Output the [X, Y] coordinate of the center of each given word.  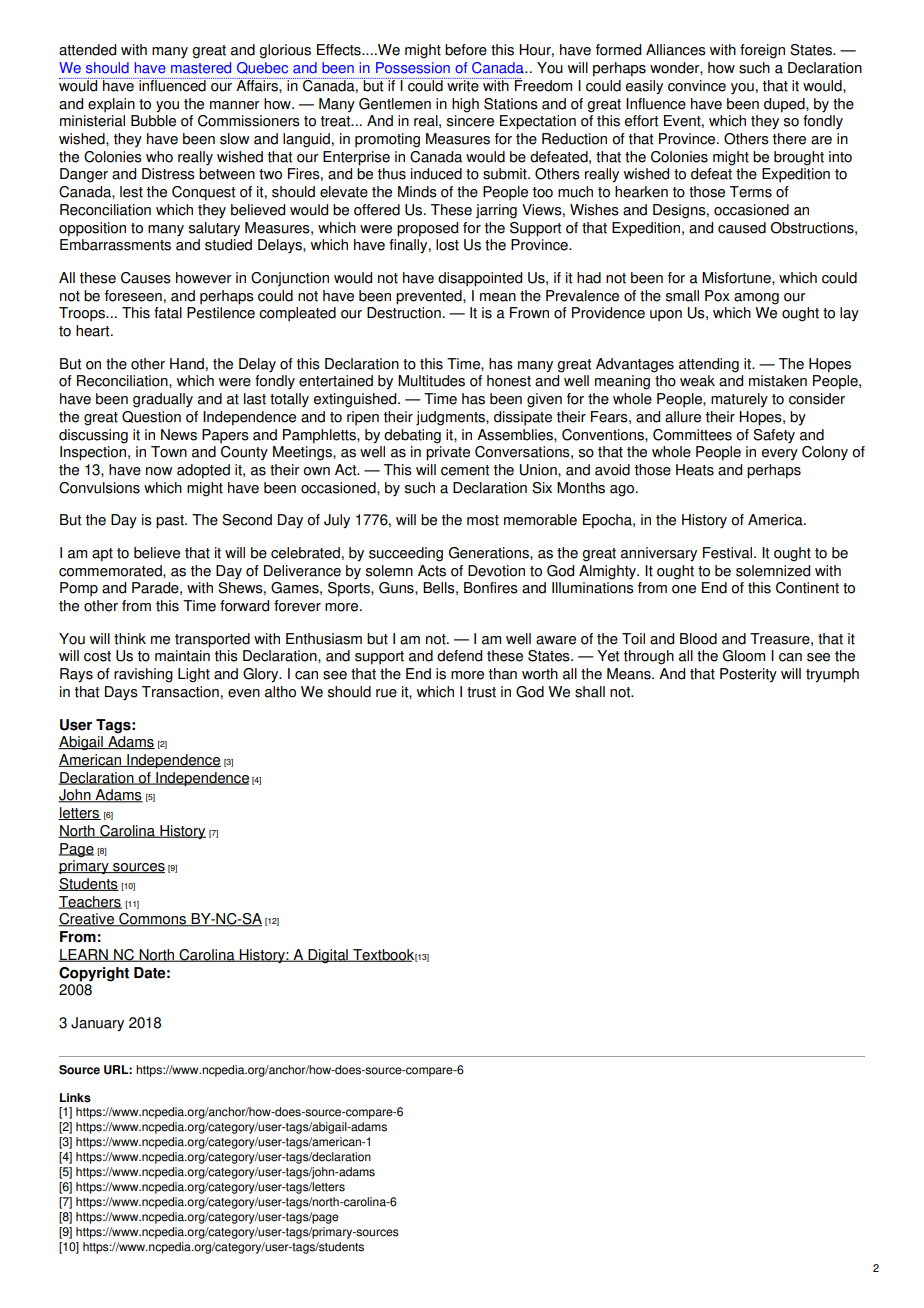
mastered [201, 68]
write [463, 85]
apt [102, 555]
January [97, 1024]
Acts [432, 571]
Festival [727, 553]
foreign [762, 51]
